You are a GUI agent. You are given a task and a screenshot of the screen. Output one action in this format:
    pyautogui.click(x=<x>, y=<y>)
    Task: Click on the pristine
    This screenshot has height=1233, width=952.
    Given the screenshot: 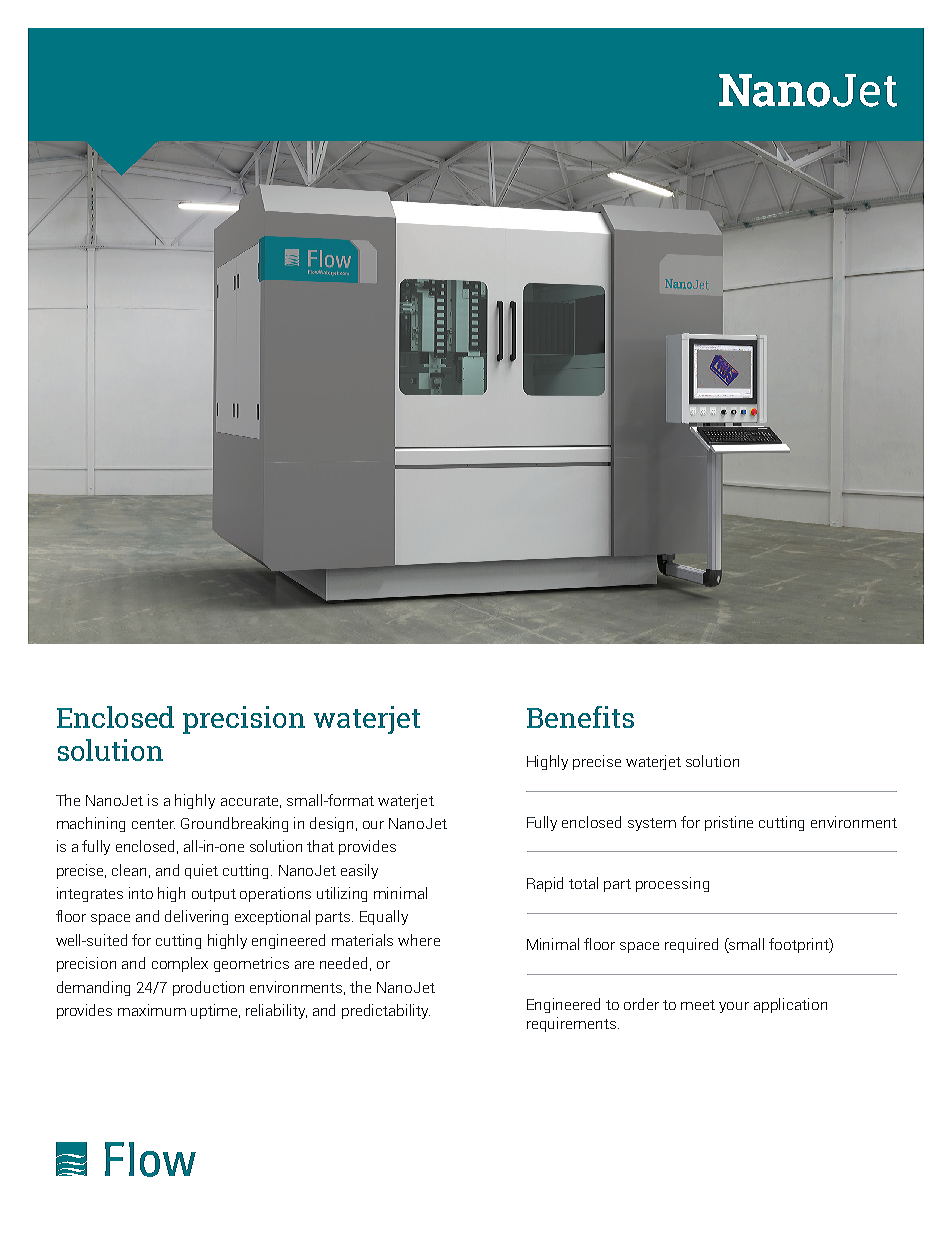 What is the action you would take?
    pyautogui.click(x=729, y=823)
